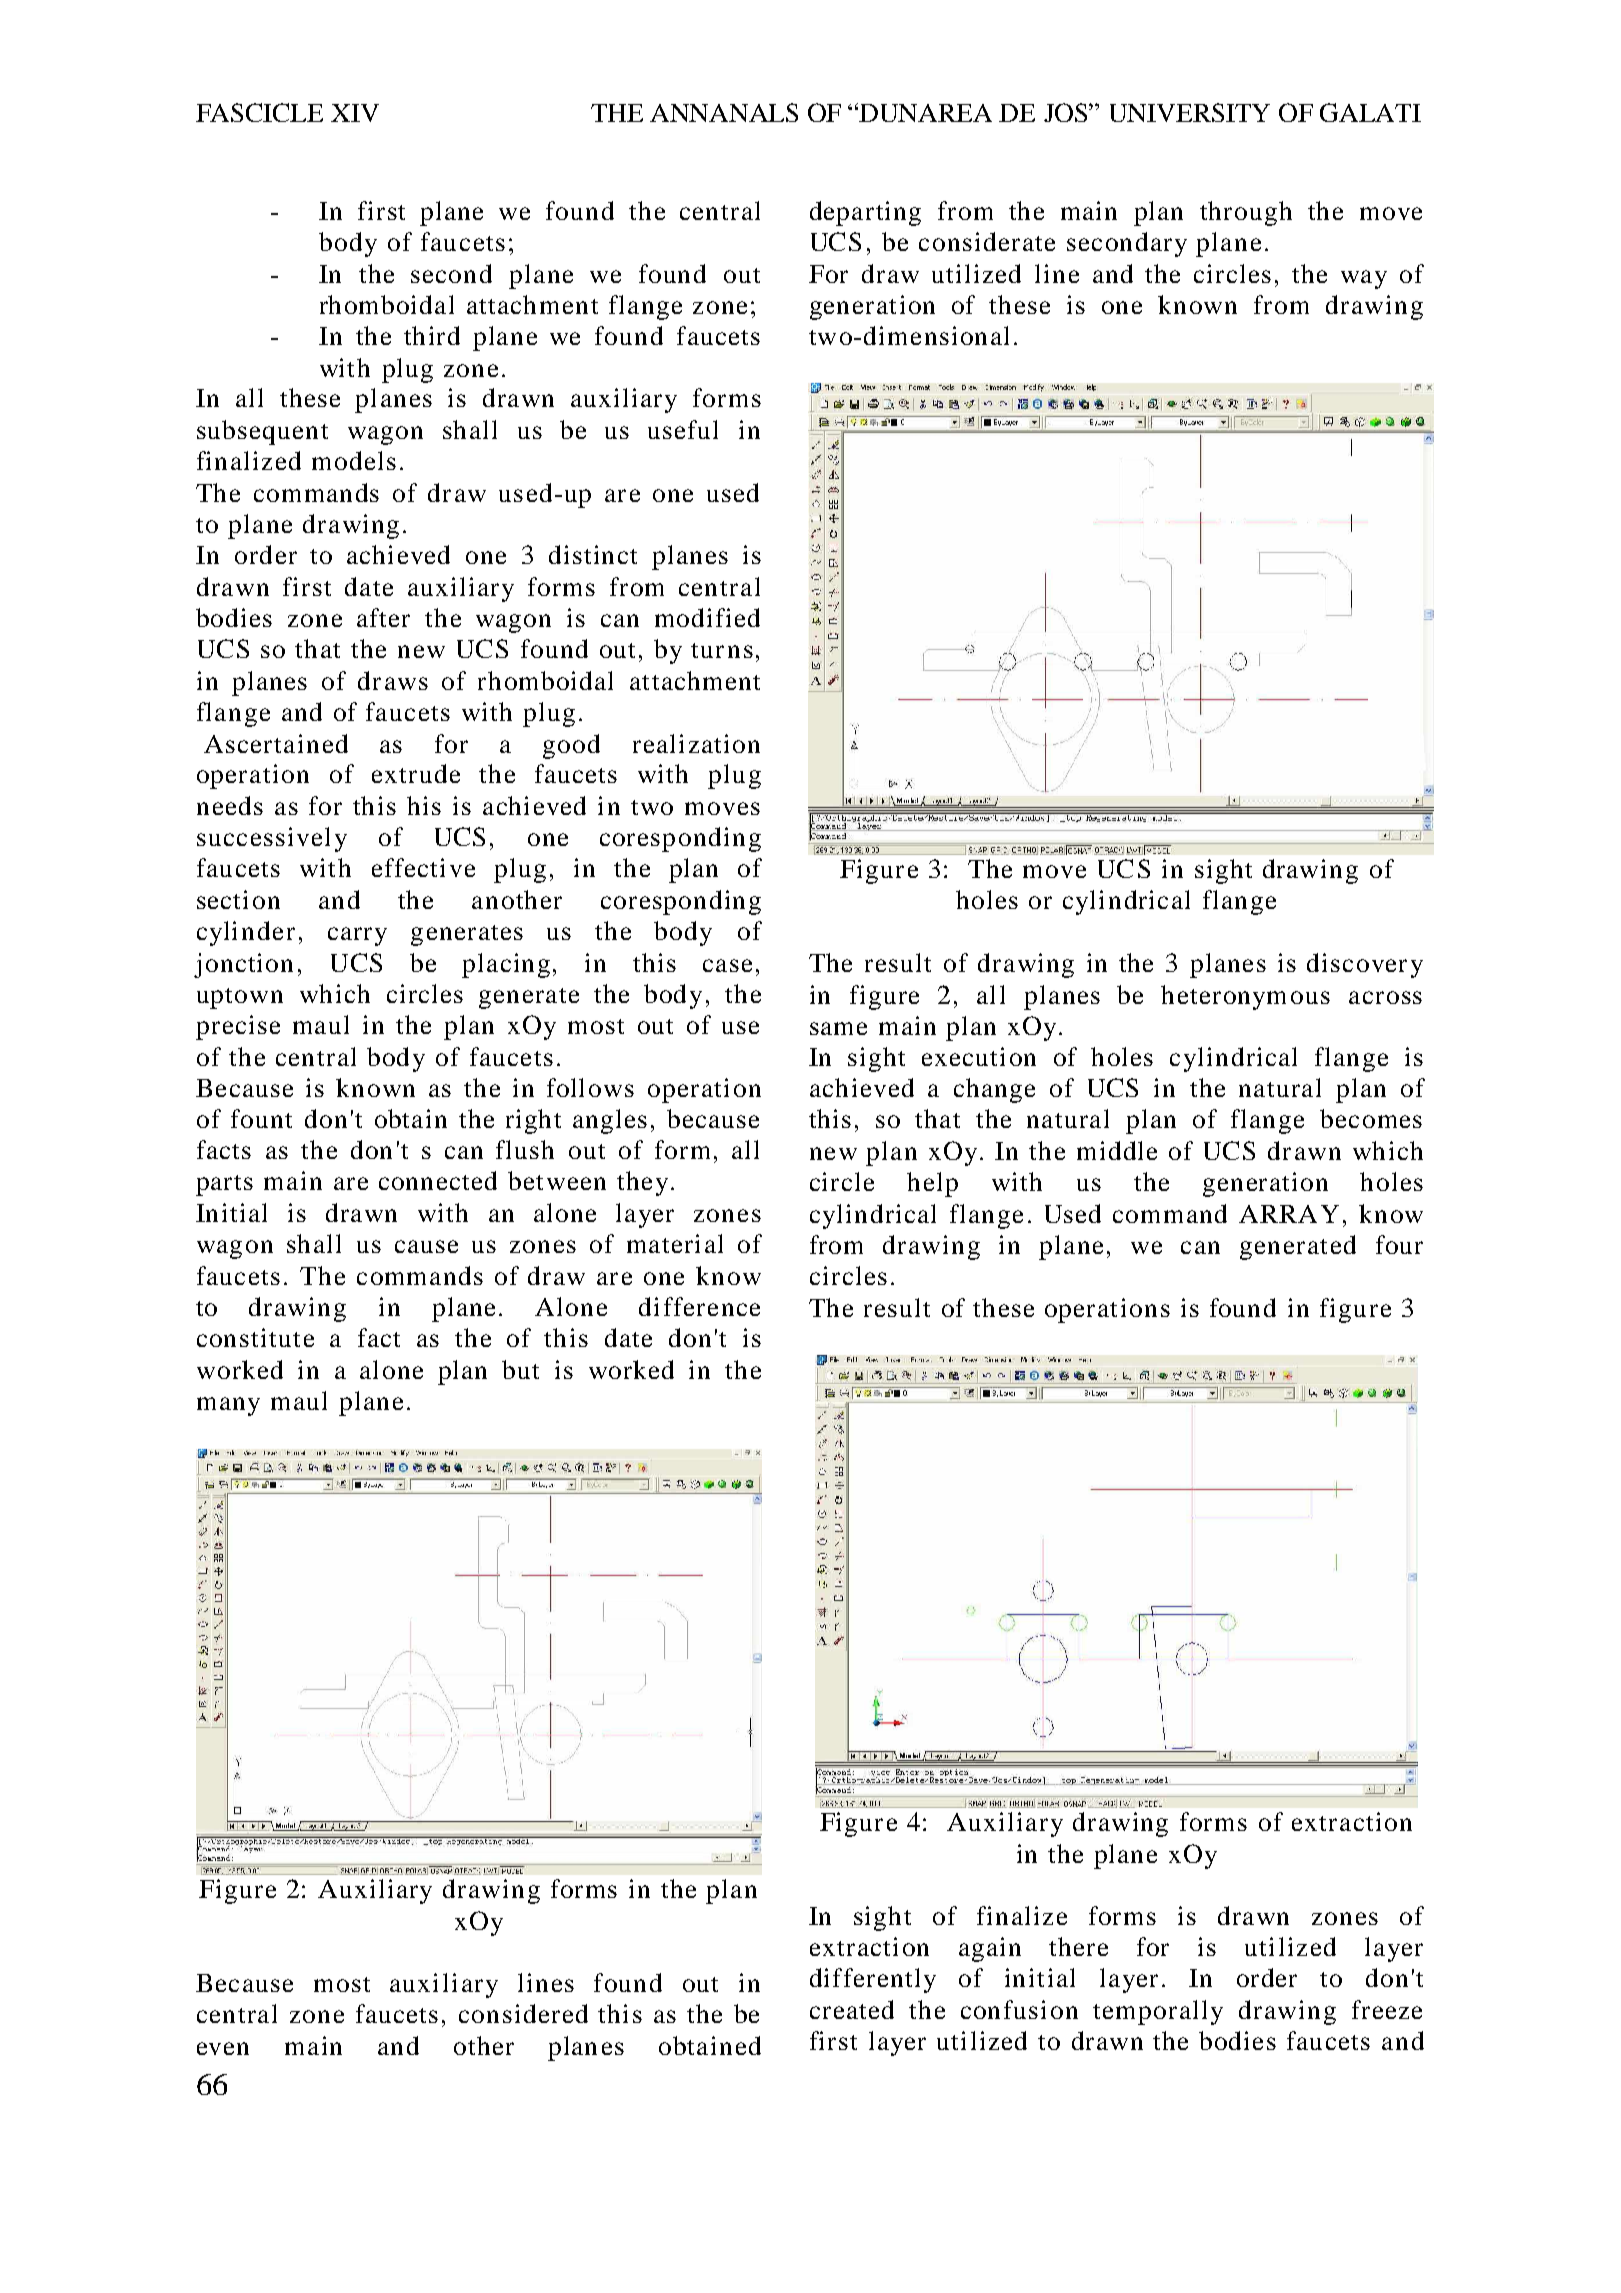  Describe the element at coordinates (1365, 965) in the screenshot. I see `discovery` at that location.
